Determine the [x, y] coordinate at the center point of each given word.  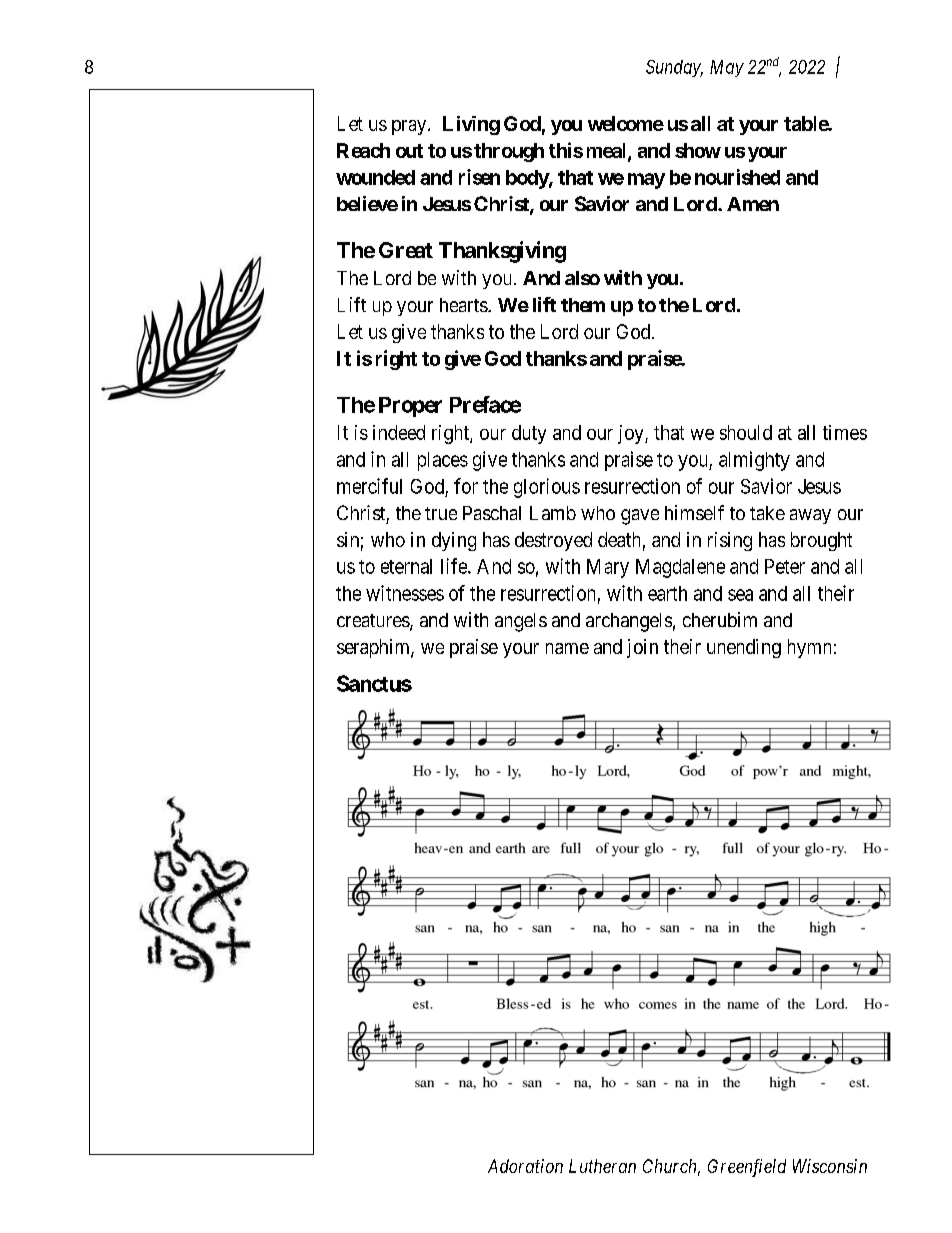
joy [632, 434]
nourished [737, 177]
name [567, 648]
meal [608, 151]
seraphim [374, 648]
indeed [399, 432]
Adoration [525, 1166]
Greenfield [747, 1168]
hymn [809, 648]
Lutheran [602, 1166]
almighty [754, 461]
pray [410, 127]
